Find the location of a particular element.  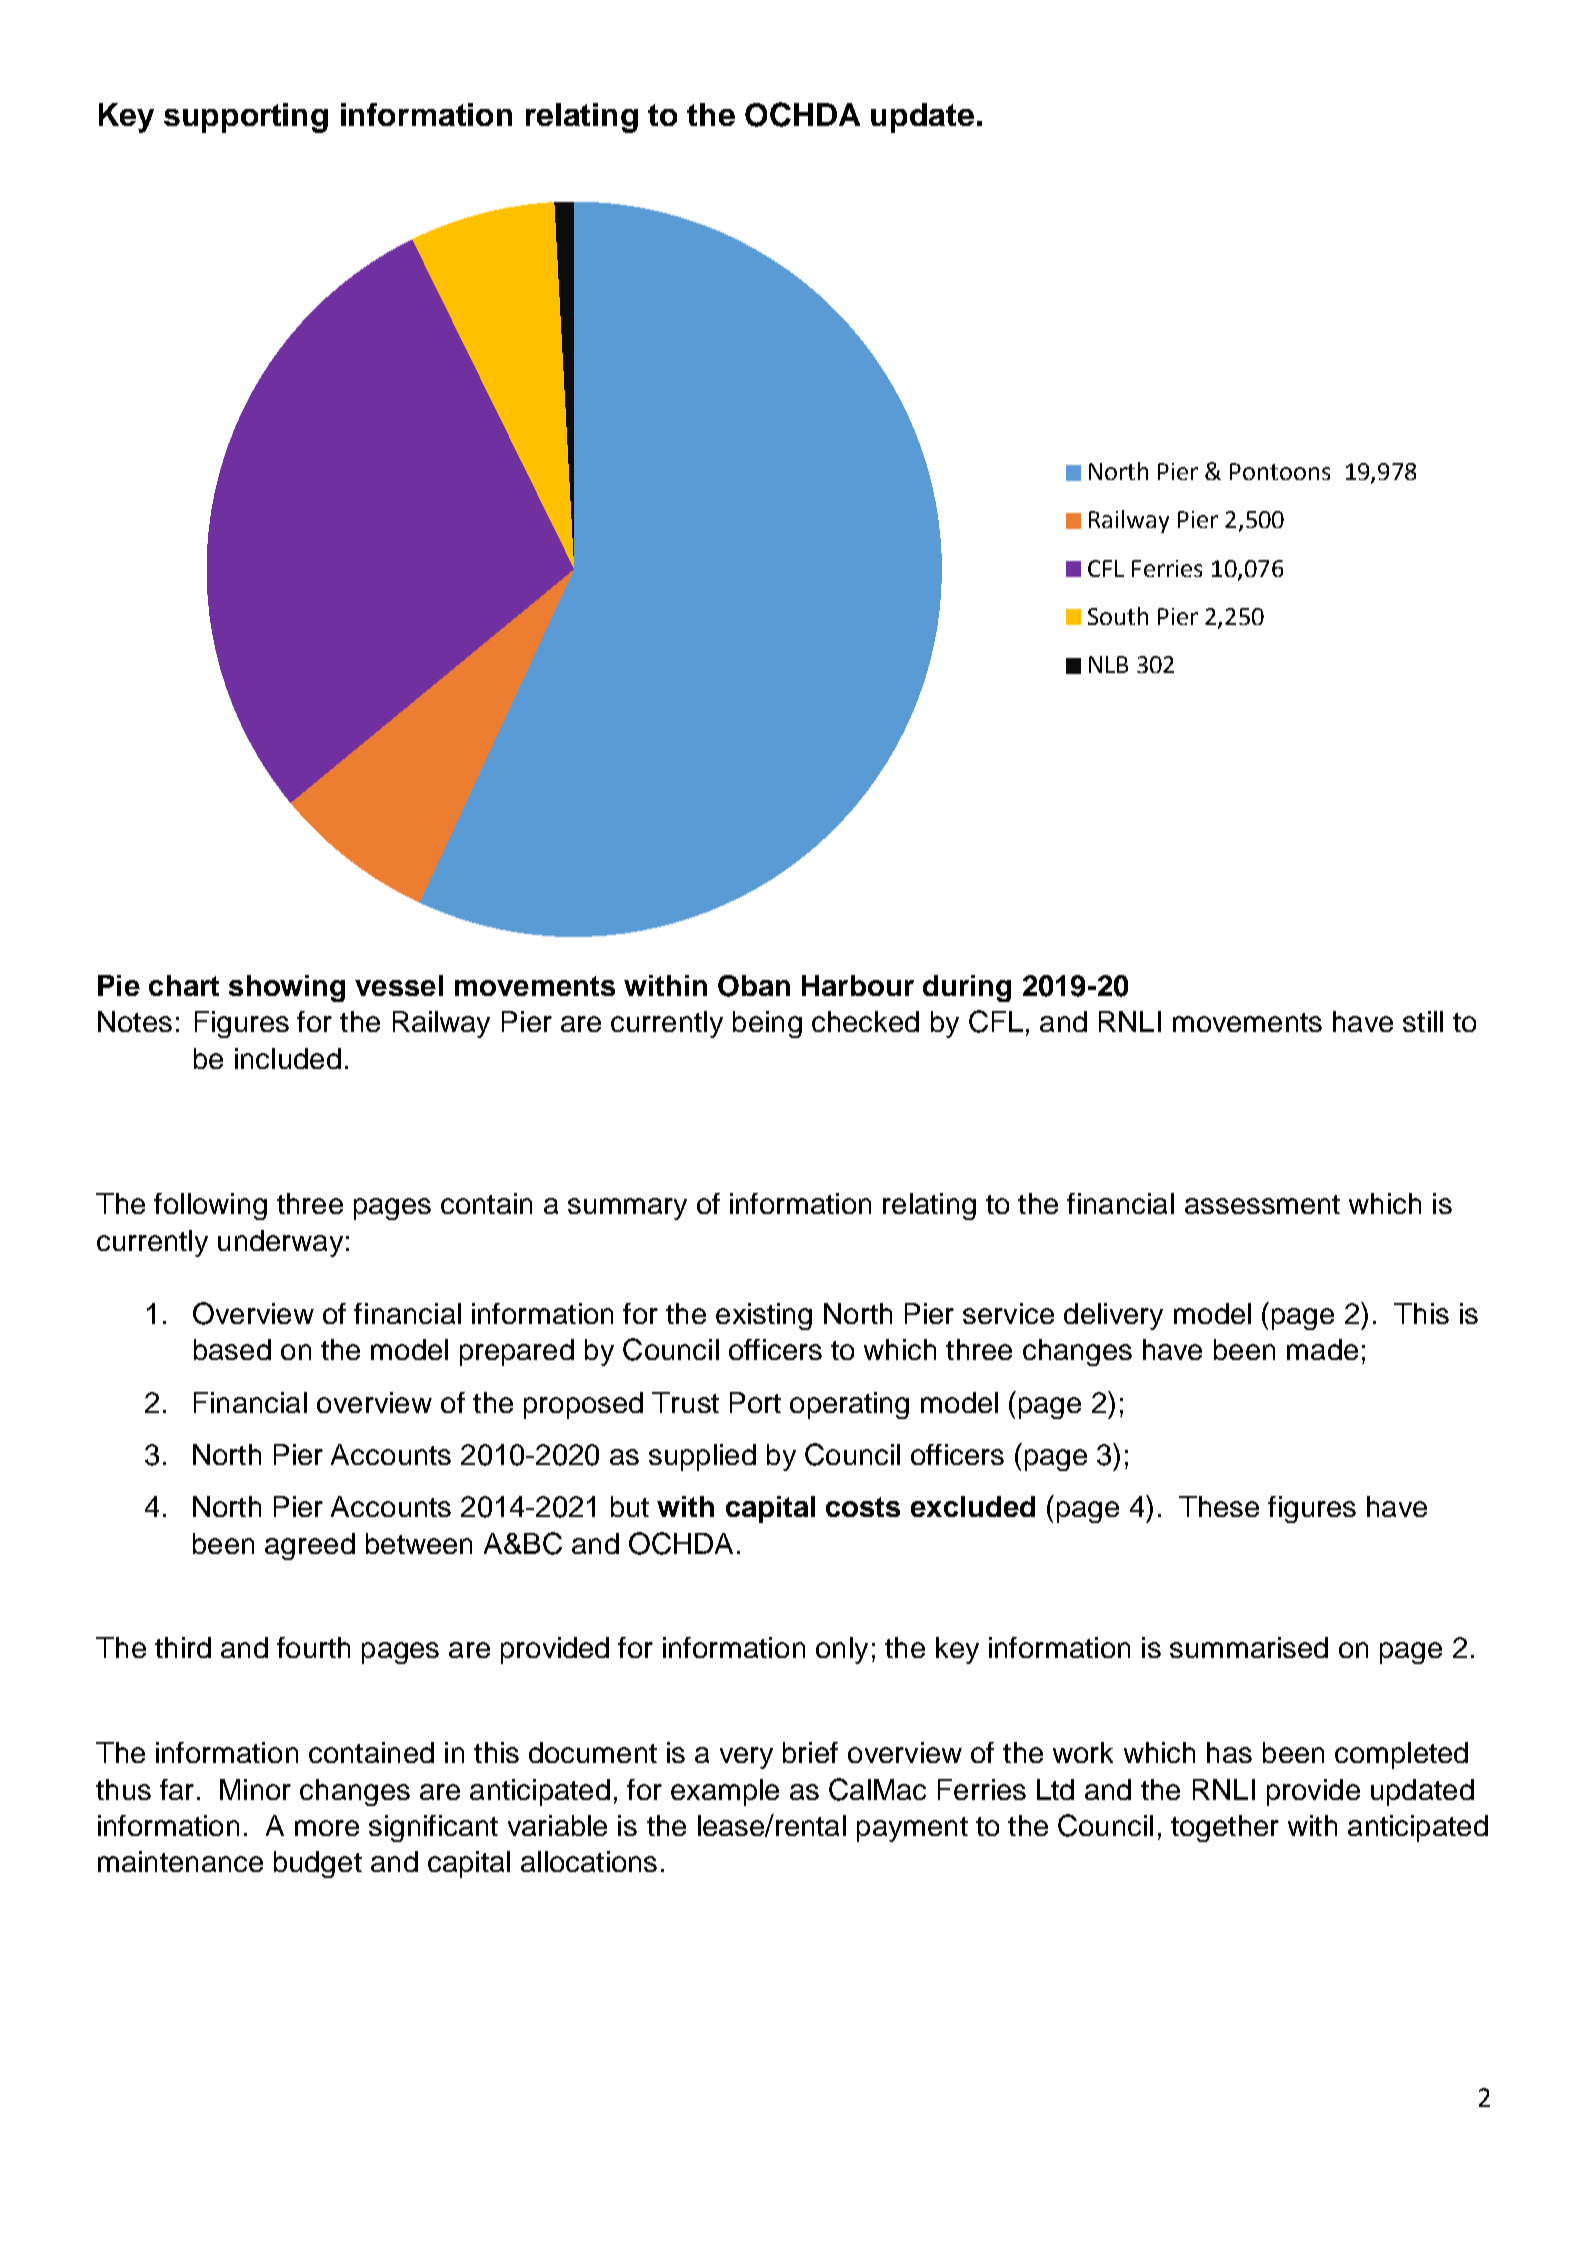

NLB is located at coordinates (1108, 664).
